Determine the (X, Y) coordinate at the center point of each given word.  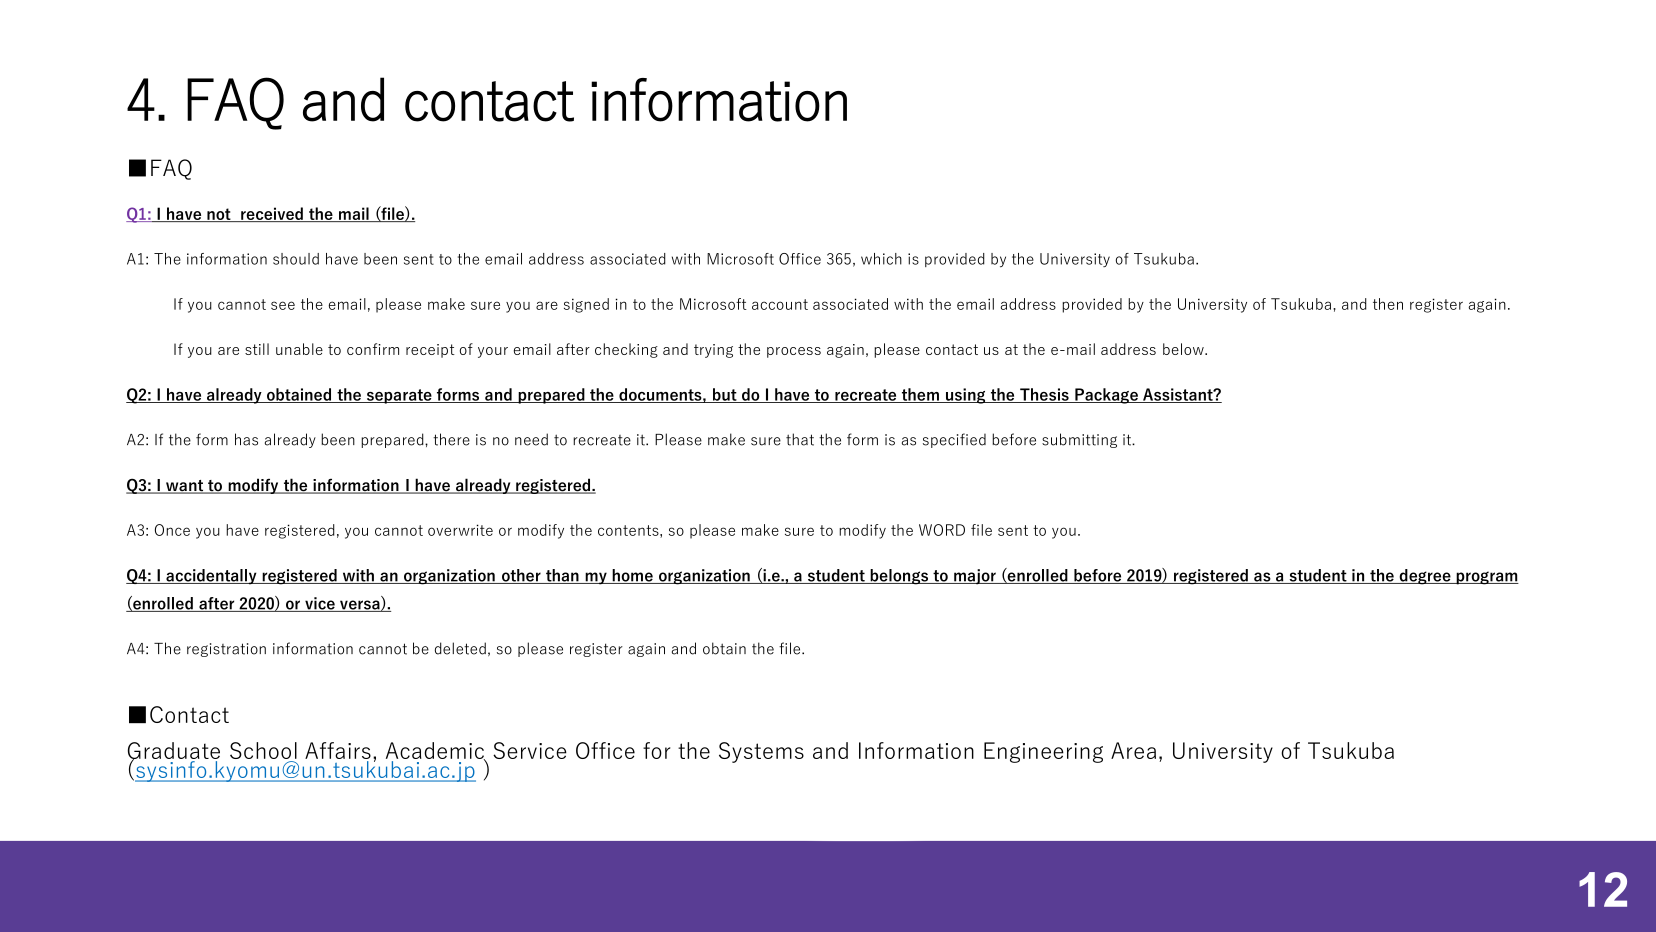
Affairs (338, 752)
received (272, 214)
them (920, 395)
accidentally (211, 577)
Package (1106, 396)
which (881, 259)
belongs (899, 577)
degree (1425, 577)
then (1388, 304)
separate (399, 396)
